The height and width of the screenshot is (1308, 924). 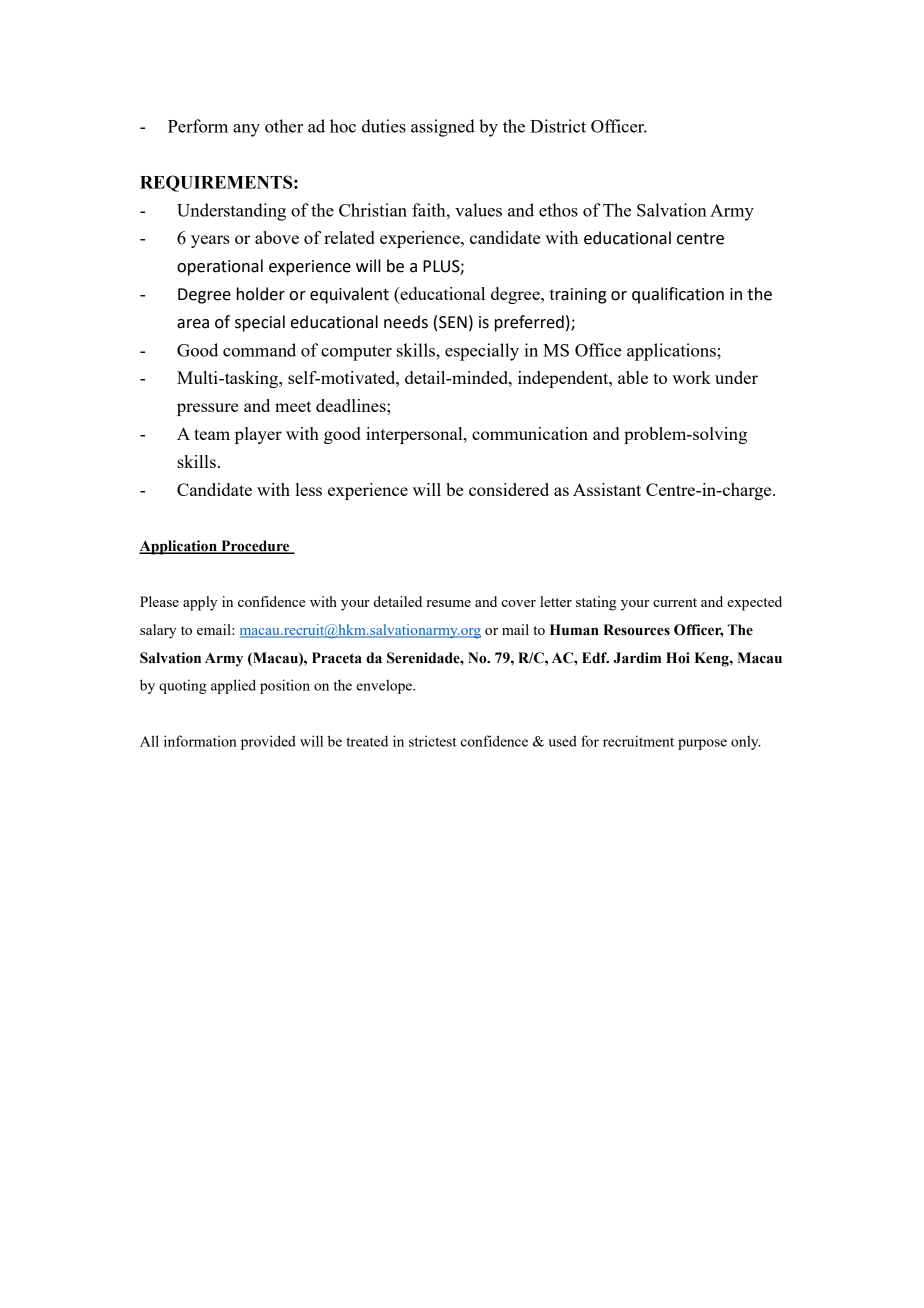 I want to click on purpose, so click(x=702, y=744).
